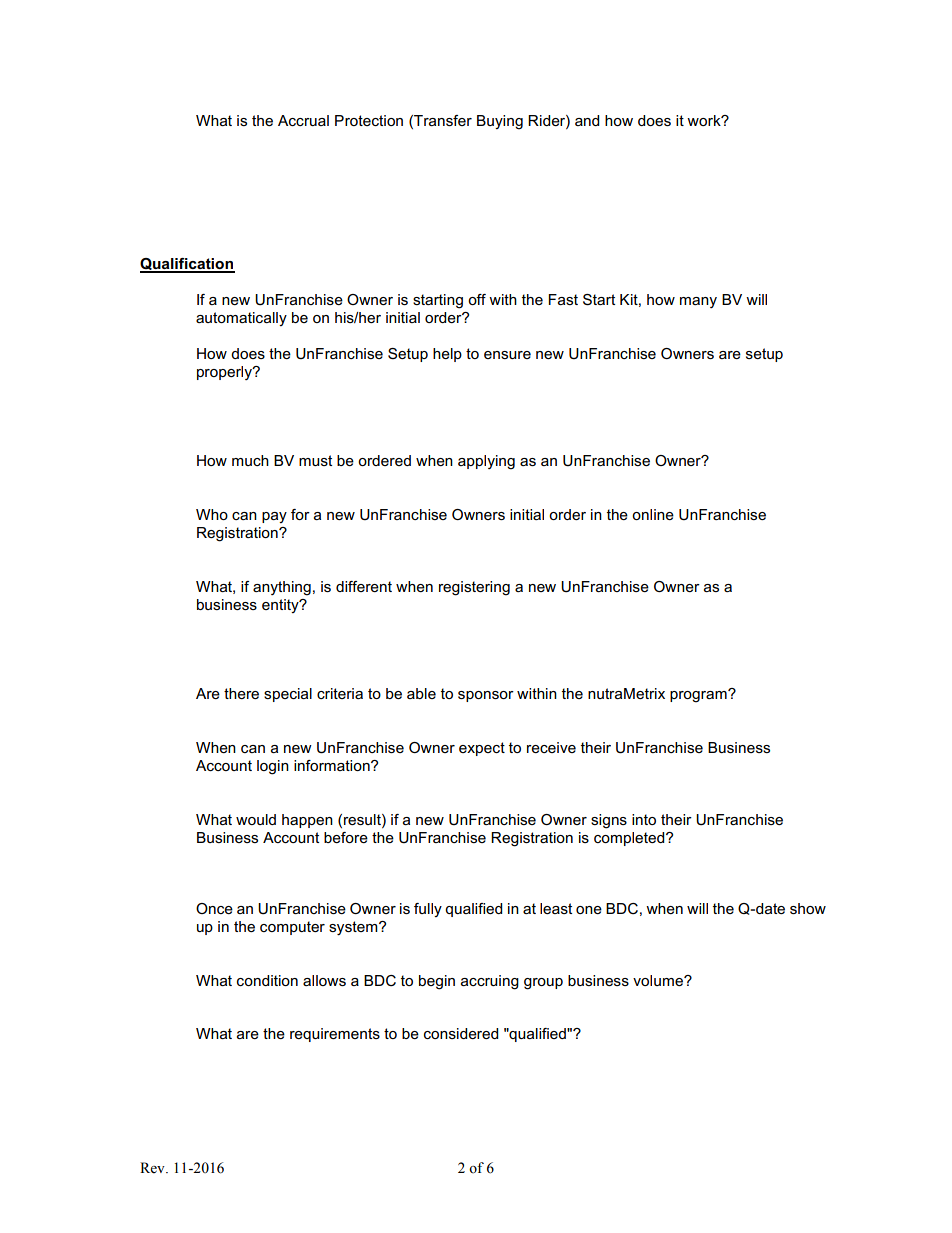 This document has width=952, height=1233. Describe the element at coordinates (507, 355) in the document. I see `ensure` at that location.
